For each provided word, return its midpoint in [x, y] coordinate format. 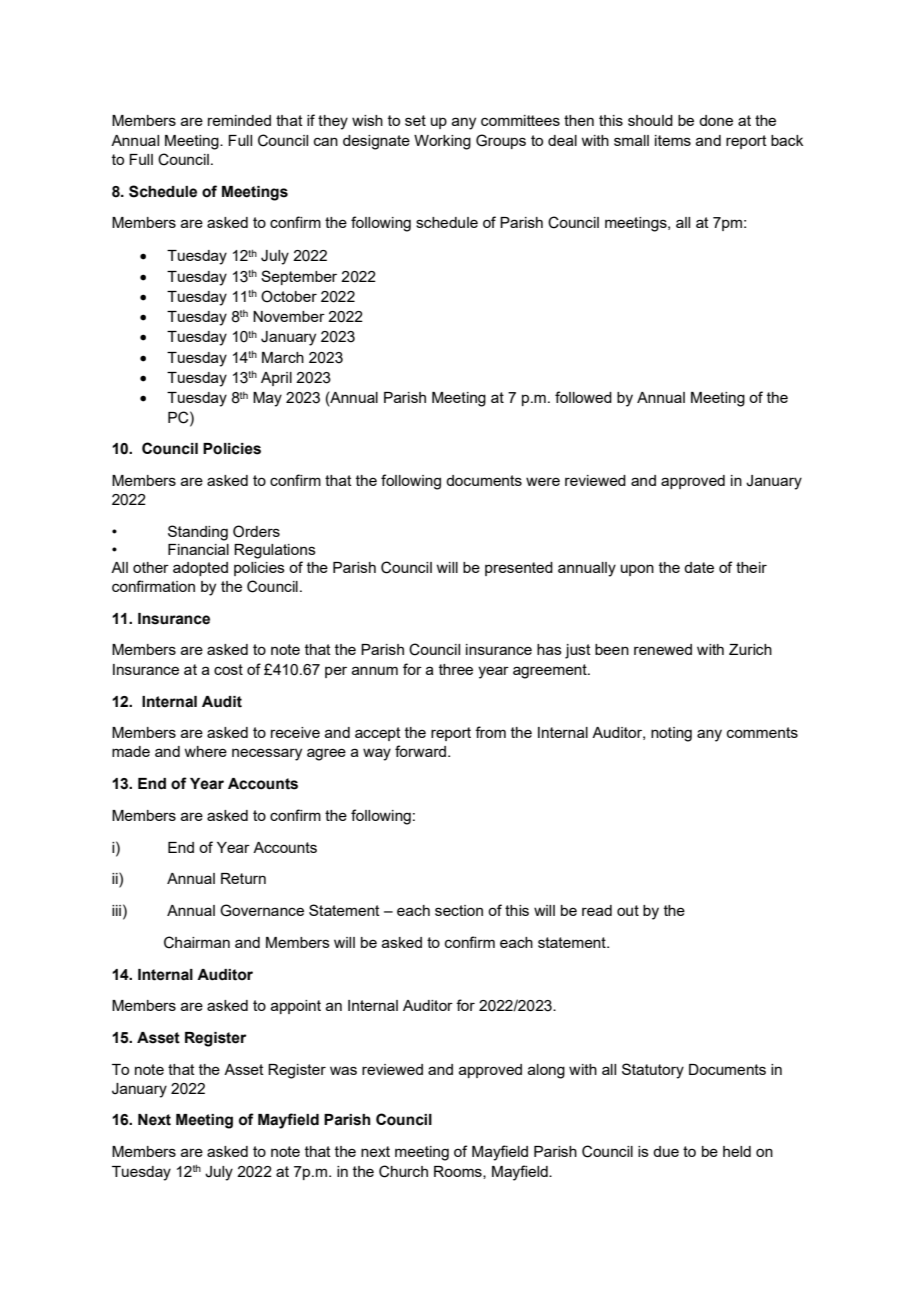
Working [442, 142]
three [456, 669]
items [673, 140]
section [459, 910]
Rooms [459, 1172]
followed [583, 397]
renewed [663, 649]
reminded [239, 120]
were [543, 481]
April [276, 379]
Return [243, 878]
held [737, 1151]
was [343, 1070]
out [628, 910]
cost [228, 669]
